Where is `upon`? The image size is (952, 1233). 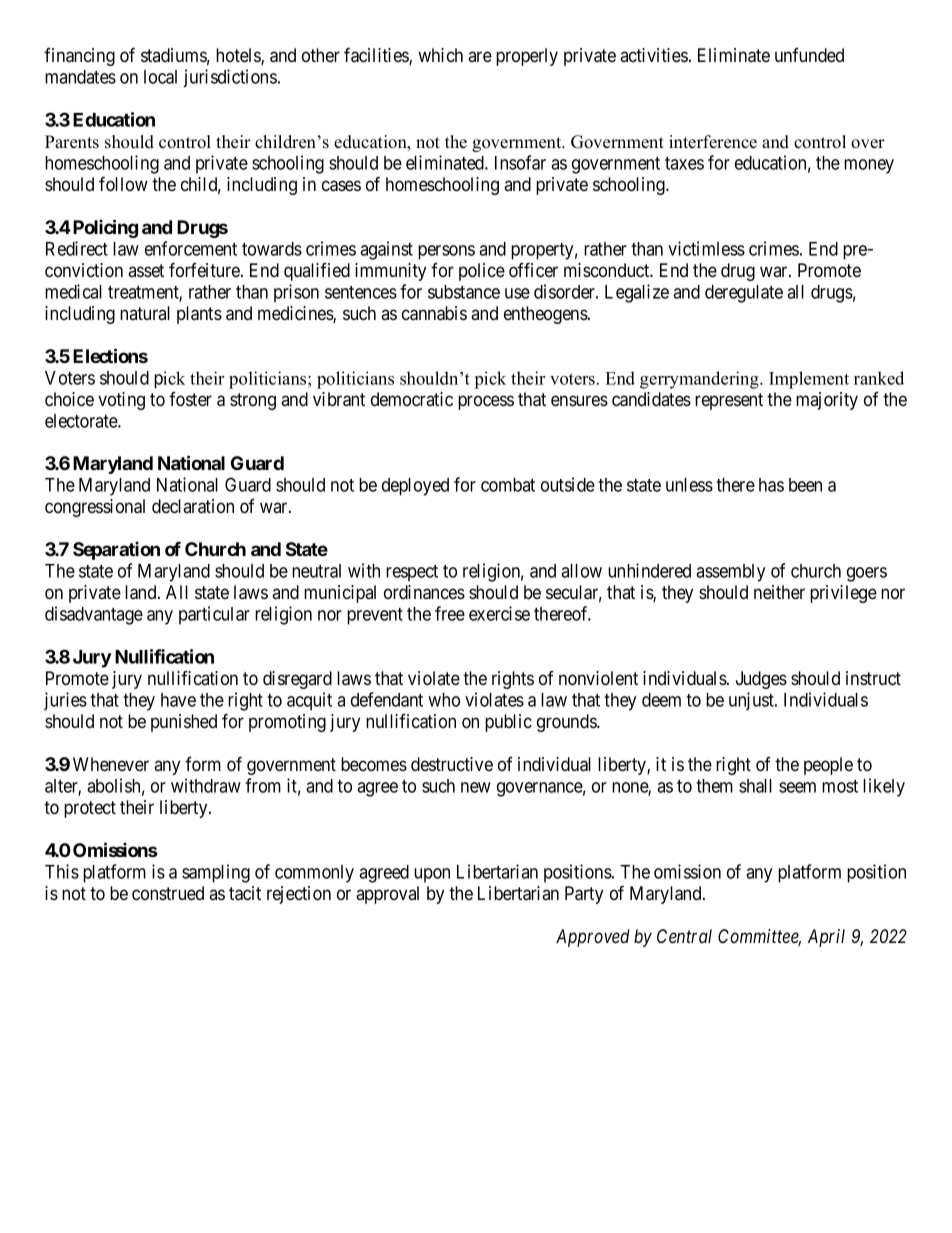
upon is located at coordinates (432, 875).
